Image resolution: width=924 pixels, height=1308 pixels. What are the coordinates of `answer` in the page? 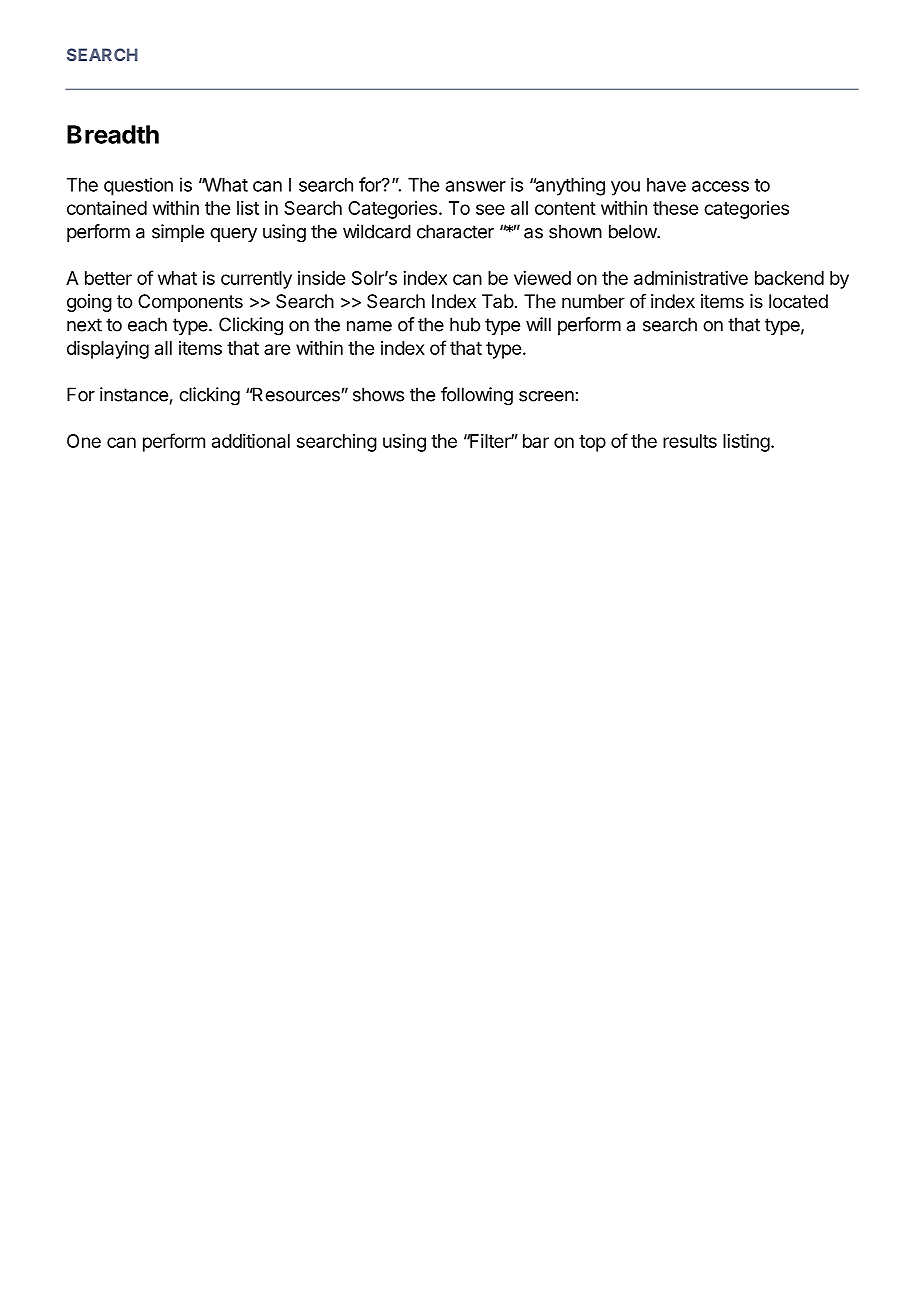 It's located at (476, 186).
